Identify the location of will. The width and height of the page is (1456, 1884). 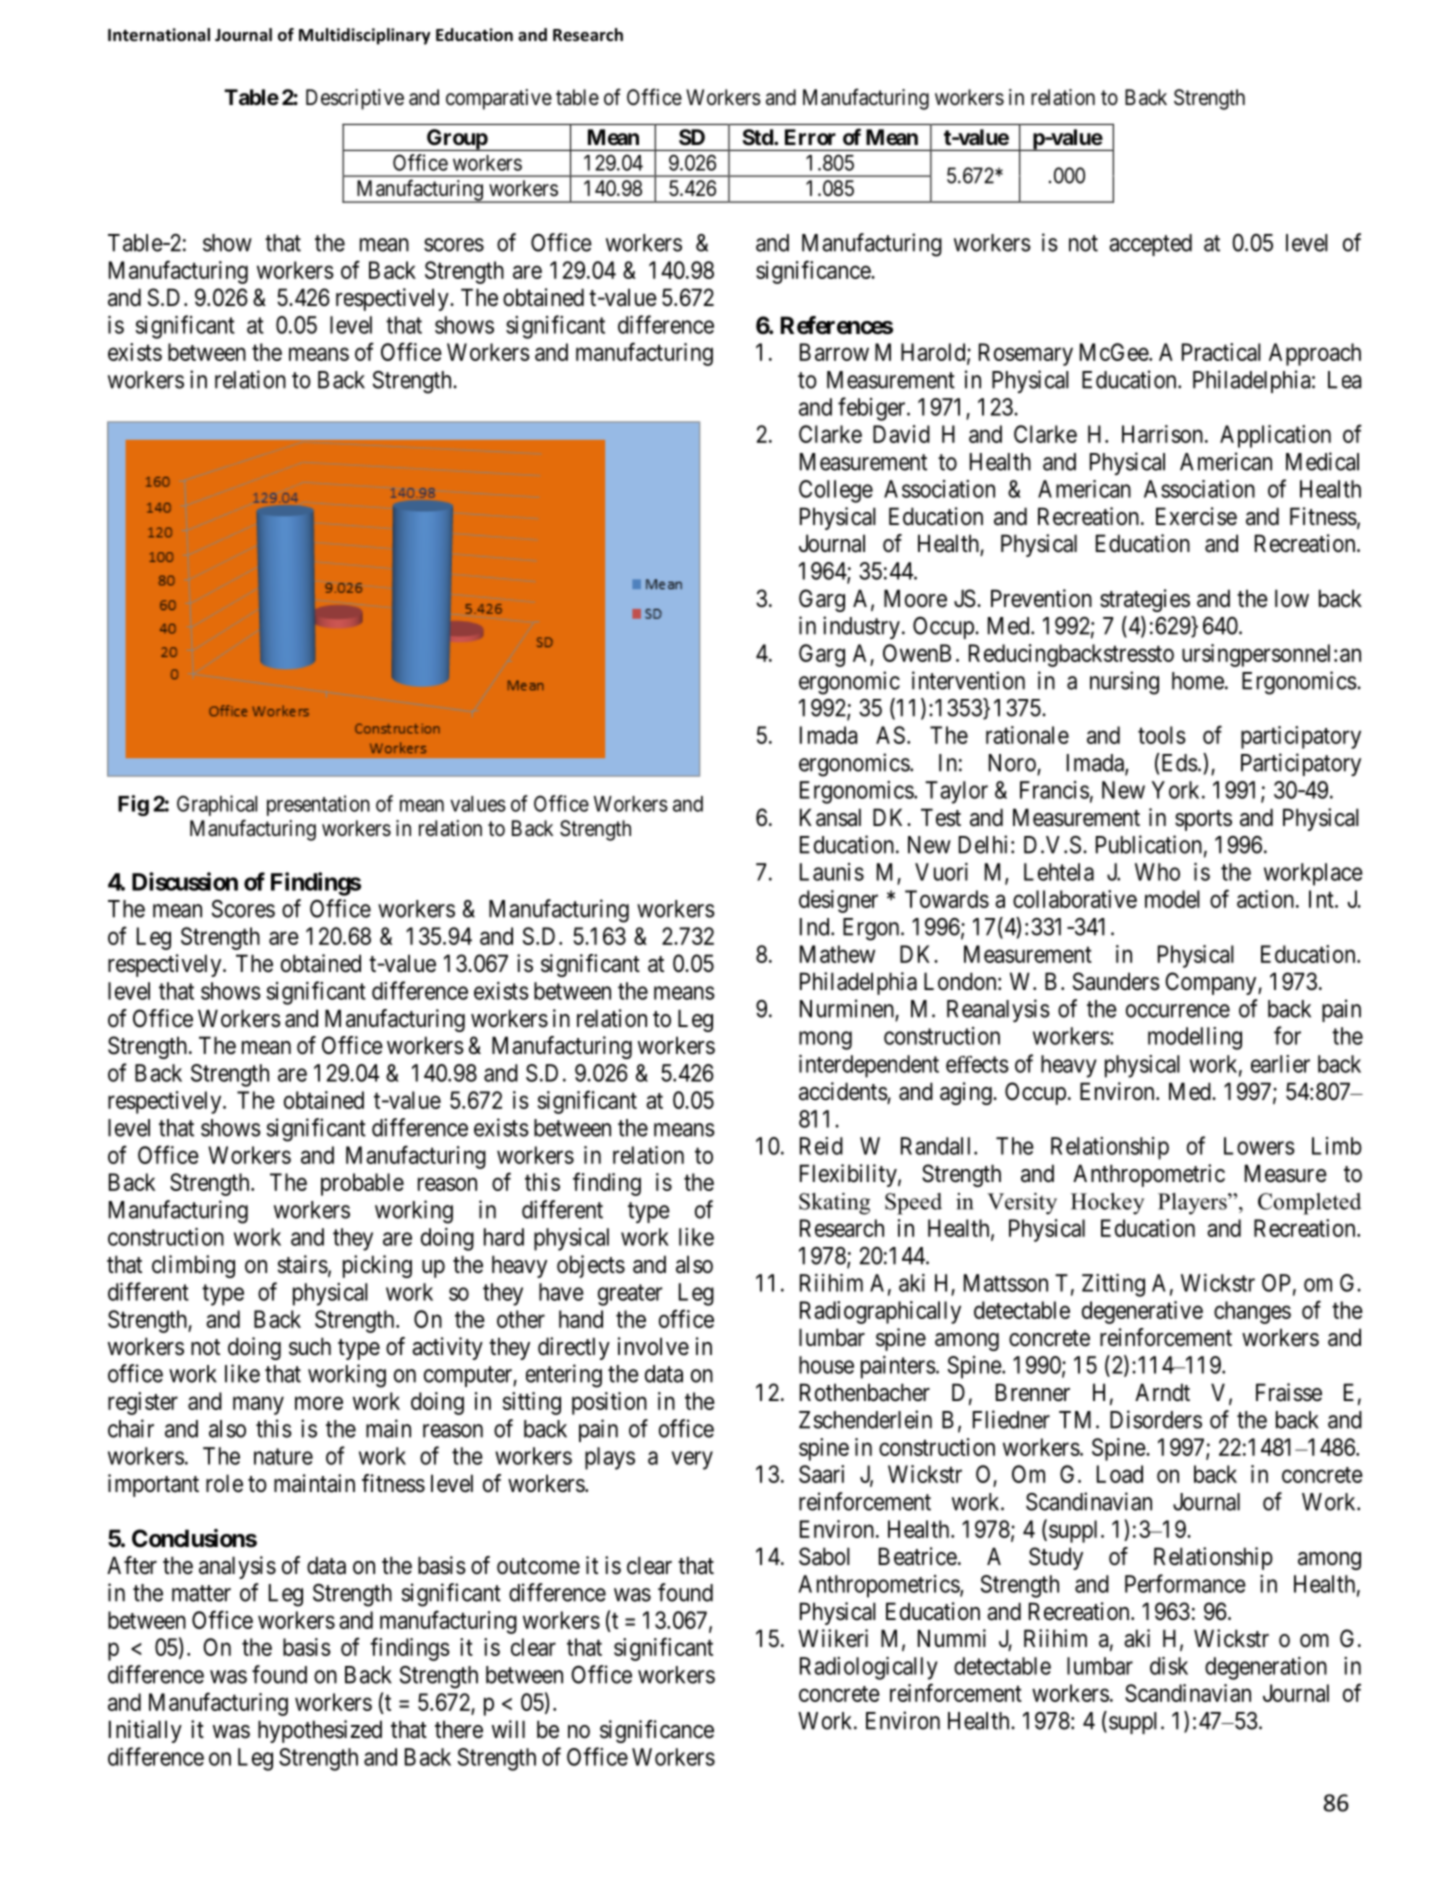
(508, 1729).
